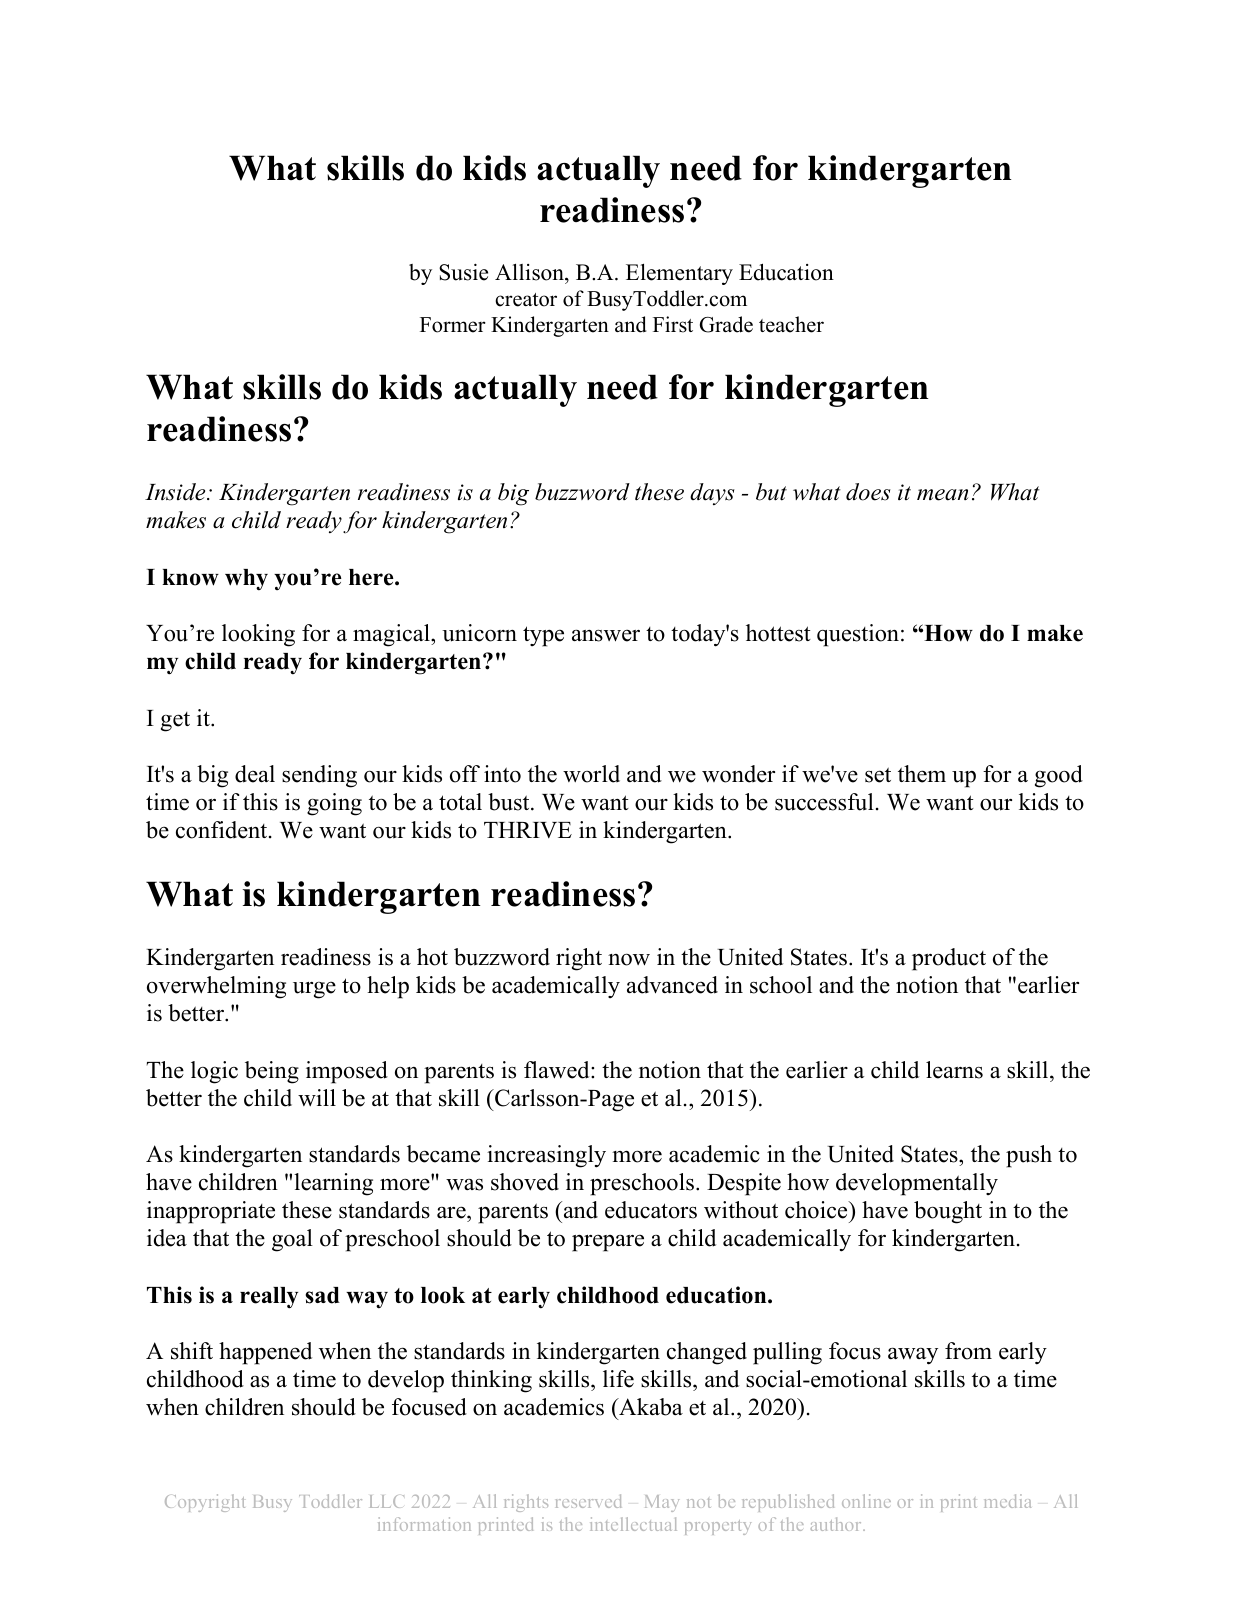 Image resolution: width=1243 pixels, height=1609 pixels. What do you see at coordinates (949, 959) in the image?
I see `product` at bounding box center [949, 959].
